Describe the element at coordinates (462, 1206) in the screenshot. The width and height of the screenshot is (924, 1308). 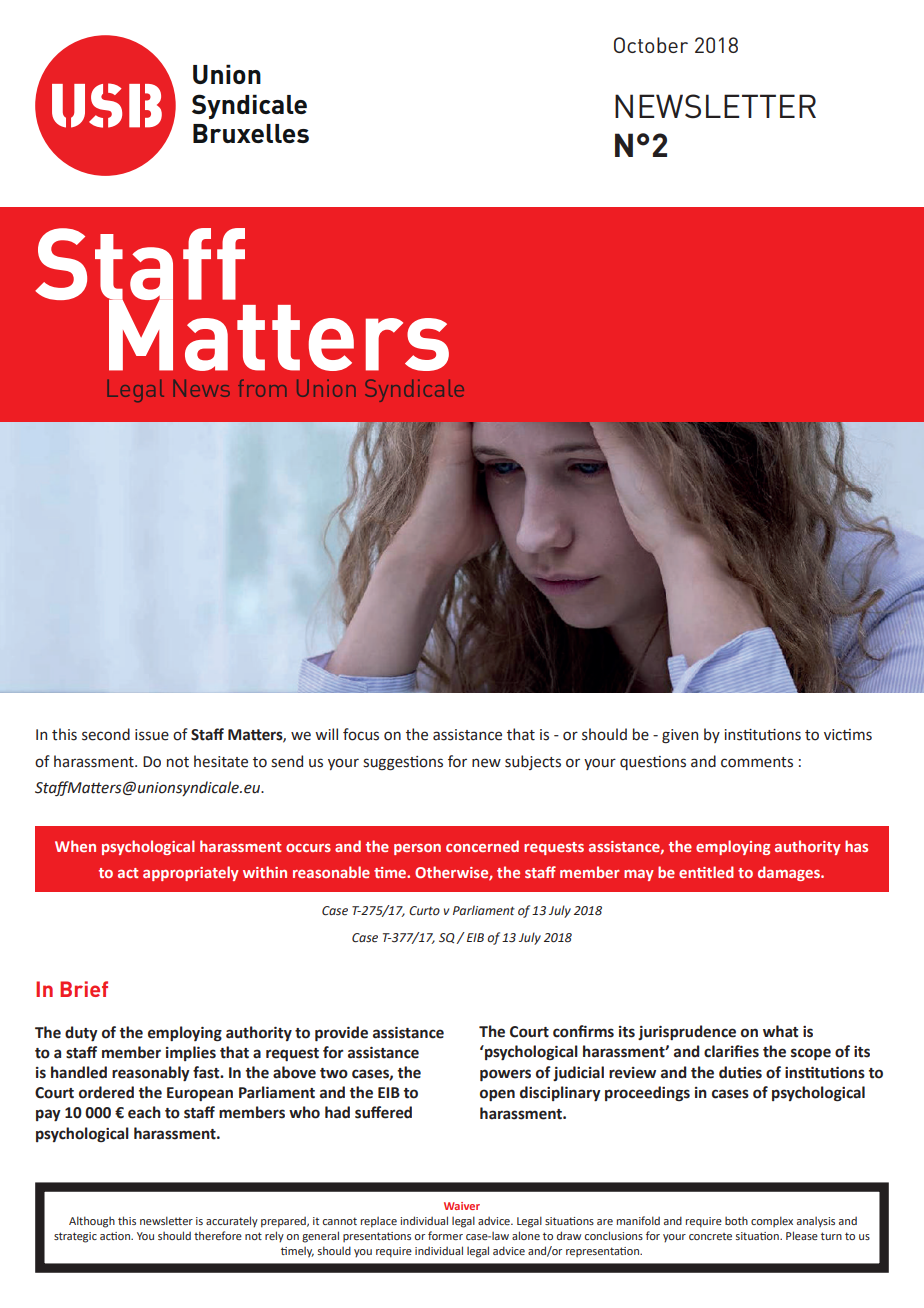
I see `Waiver` at that location.
